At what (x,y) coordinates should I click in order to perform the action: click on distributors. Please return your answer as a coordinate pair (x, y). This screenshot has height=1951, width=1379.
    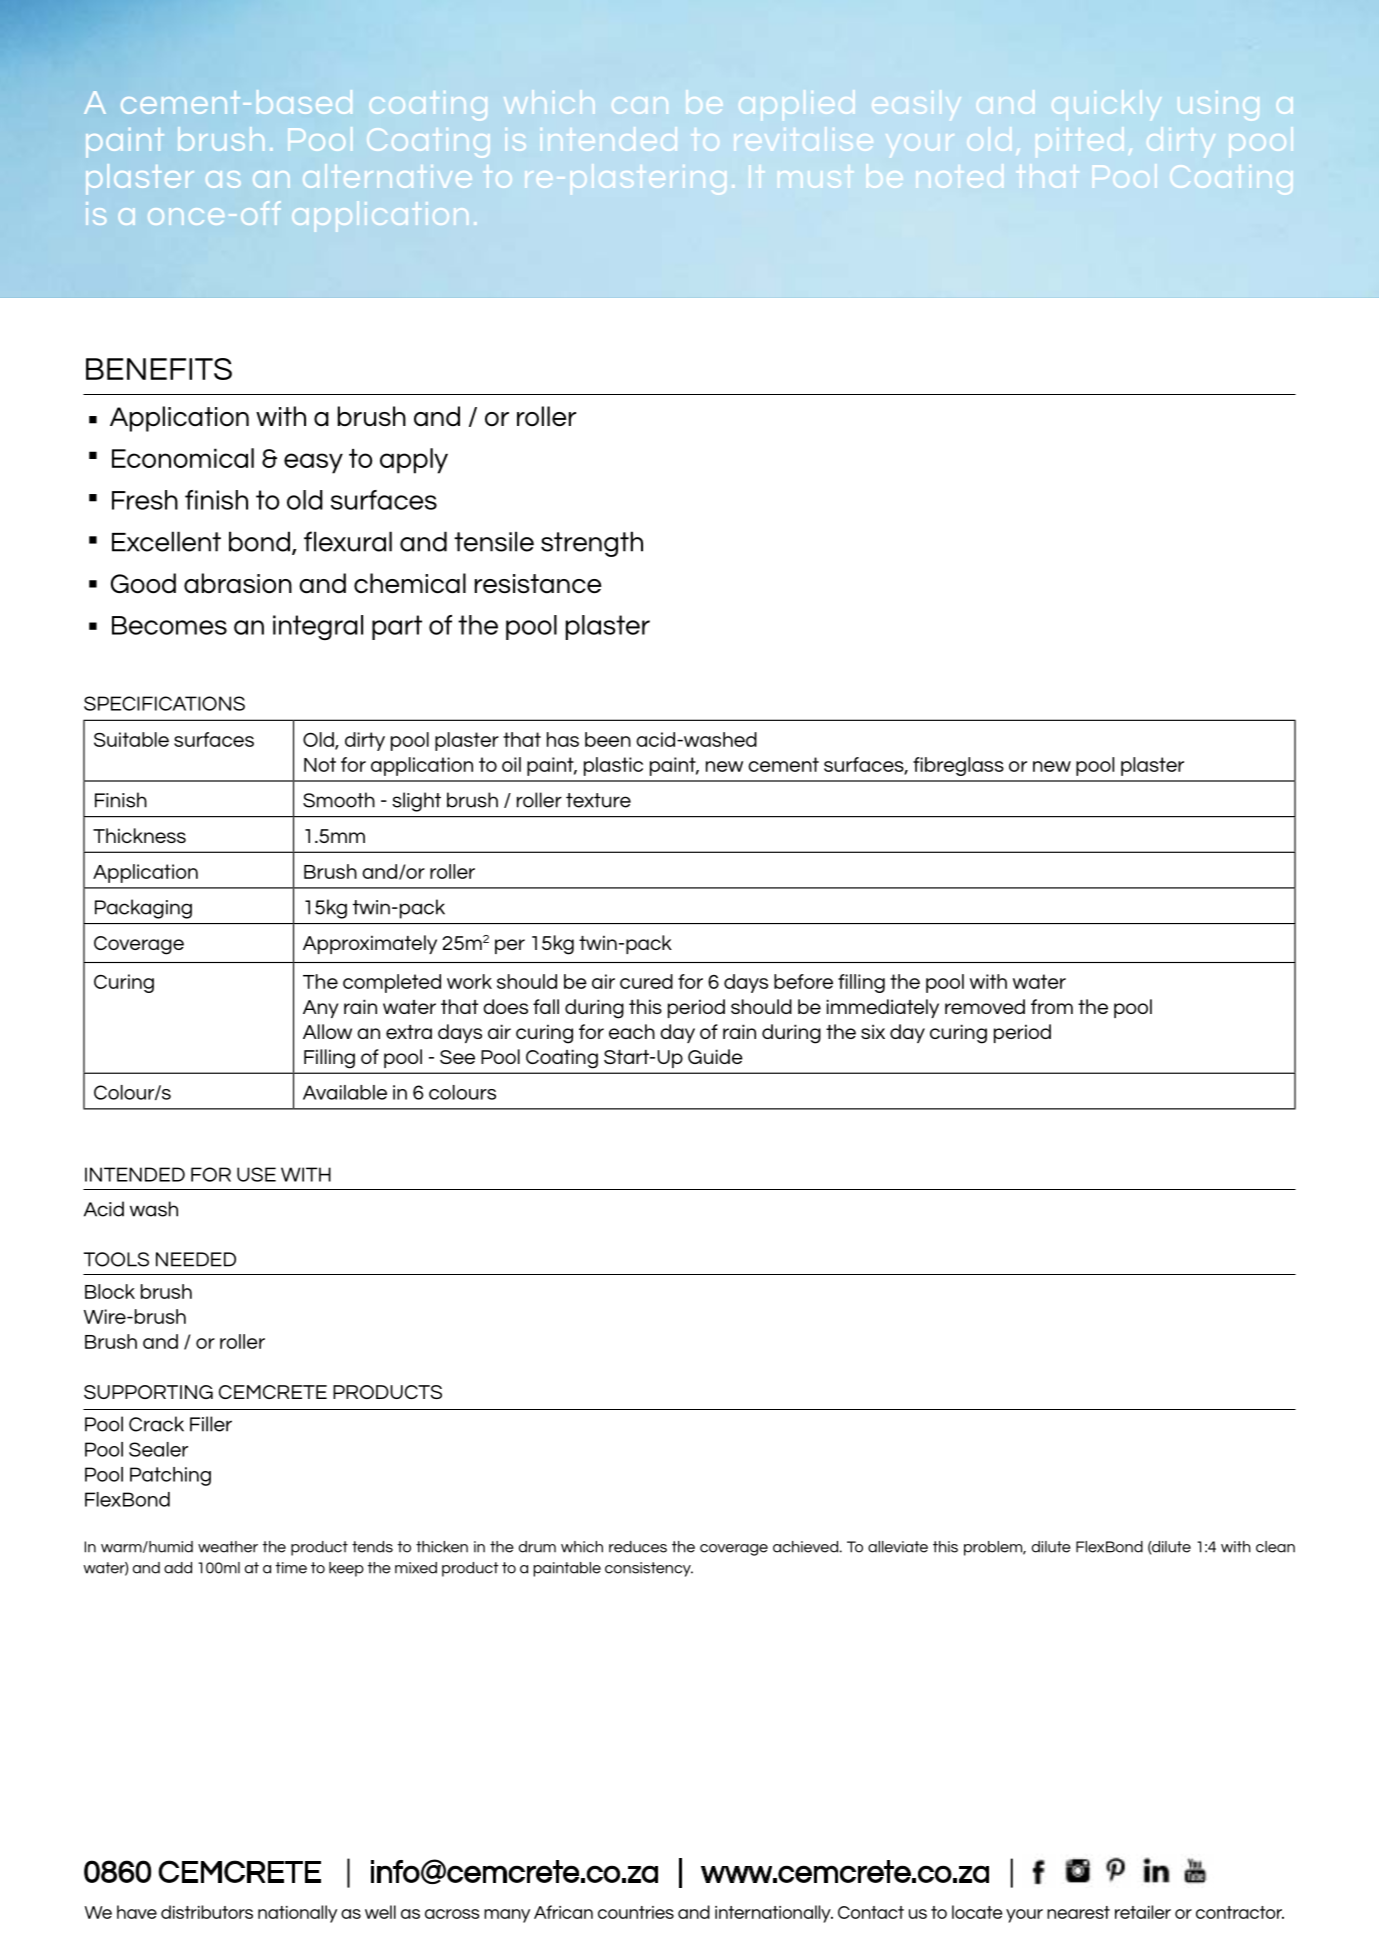
    Looking at the image, I should click on (207, 1912).
